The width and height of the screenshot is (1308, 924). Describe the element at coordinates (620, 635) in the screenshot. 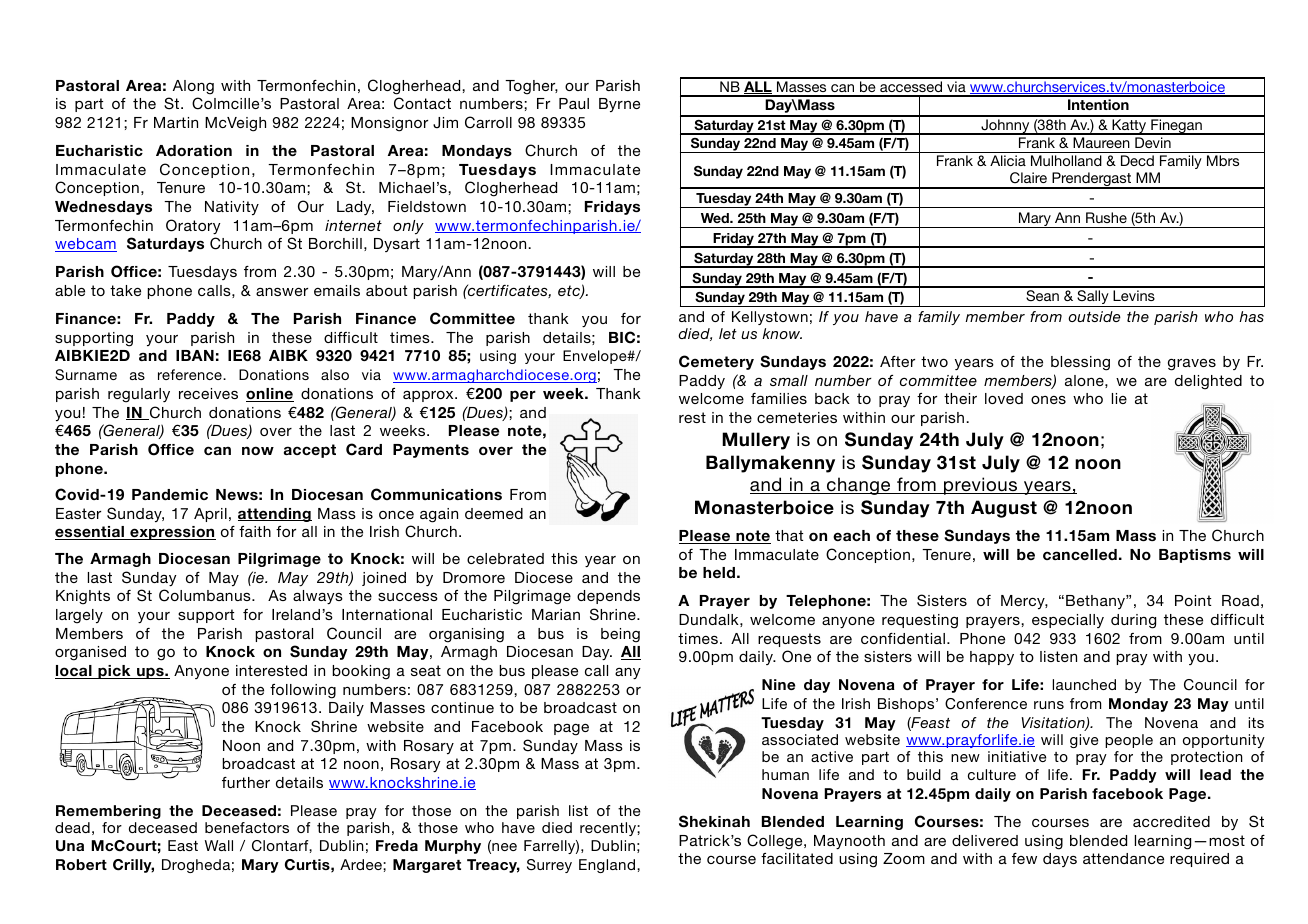

I see `being` at that location.
